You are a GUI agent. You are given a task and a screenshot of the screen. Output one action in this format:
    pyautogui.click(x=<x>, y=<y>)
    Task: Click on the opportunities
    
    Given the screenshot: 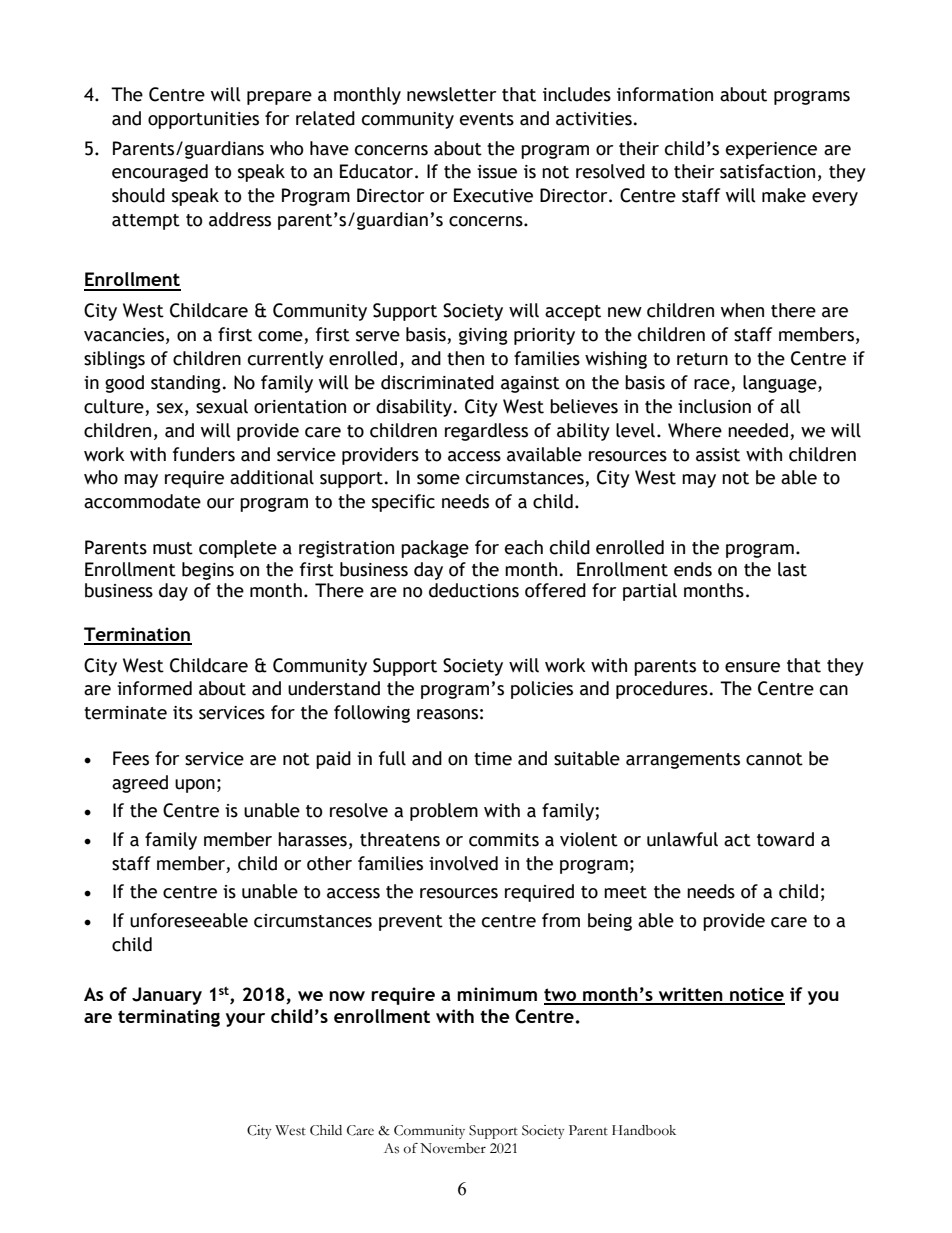 What is the action you would take?
    pyautogui.click(x=203, y=120)
